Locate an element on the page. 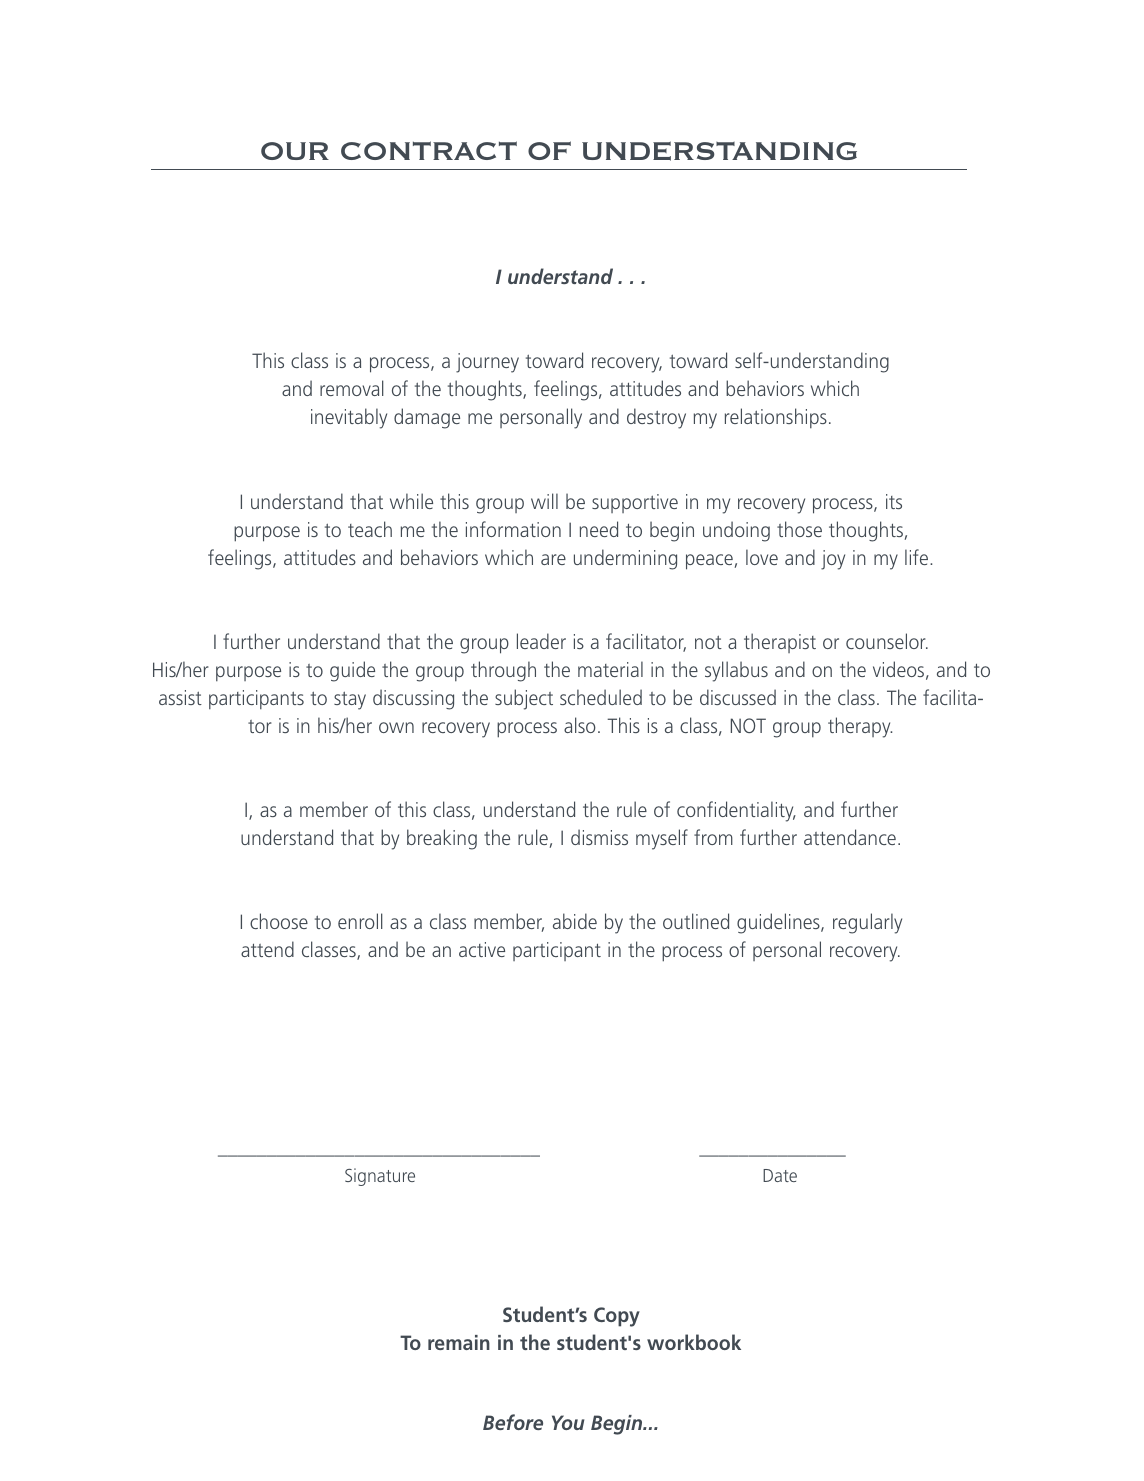 The height and width of the page is (1481, 1144). You is located at coordinates (568, 1422).
